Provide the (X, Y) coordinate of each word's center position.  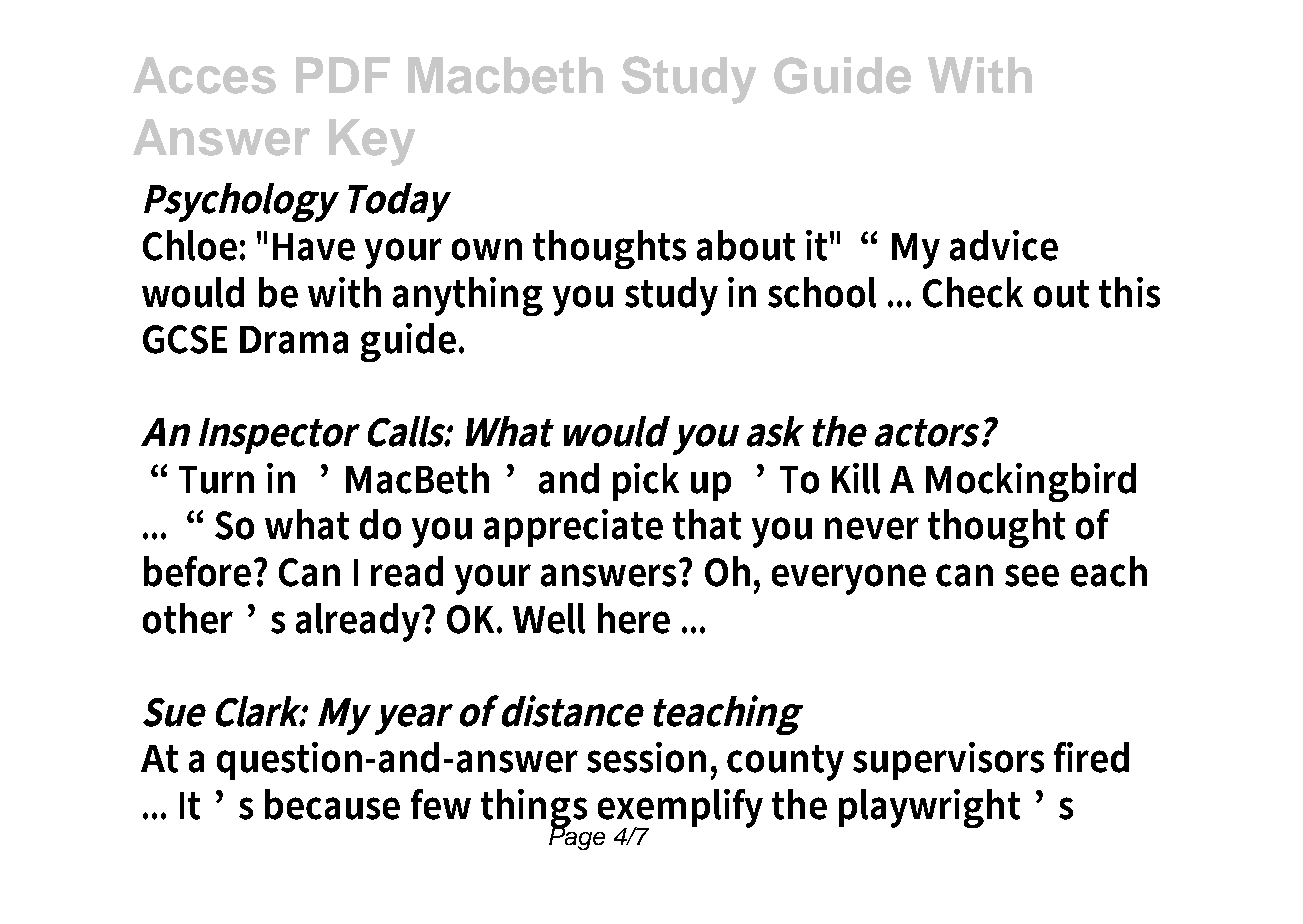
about (746, 245)
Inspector (279, 436)
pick (646, 482)
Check (973, 292)
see (1032, 575)
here (634, 618)
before (199, 571)
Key (372, 142)
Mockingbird (1031, 482)
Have (314, 247)
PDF (343, 75)
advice (1004, 245)
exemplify (680, 809)
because (332, 804)
